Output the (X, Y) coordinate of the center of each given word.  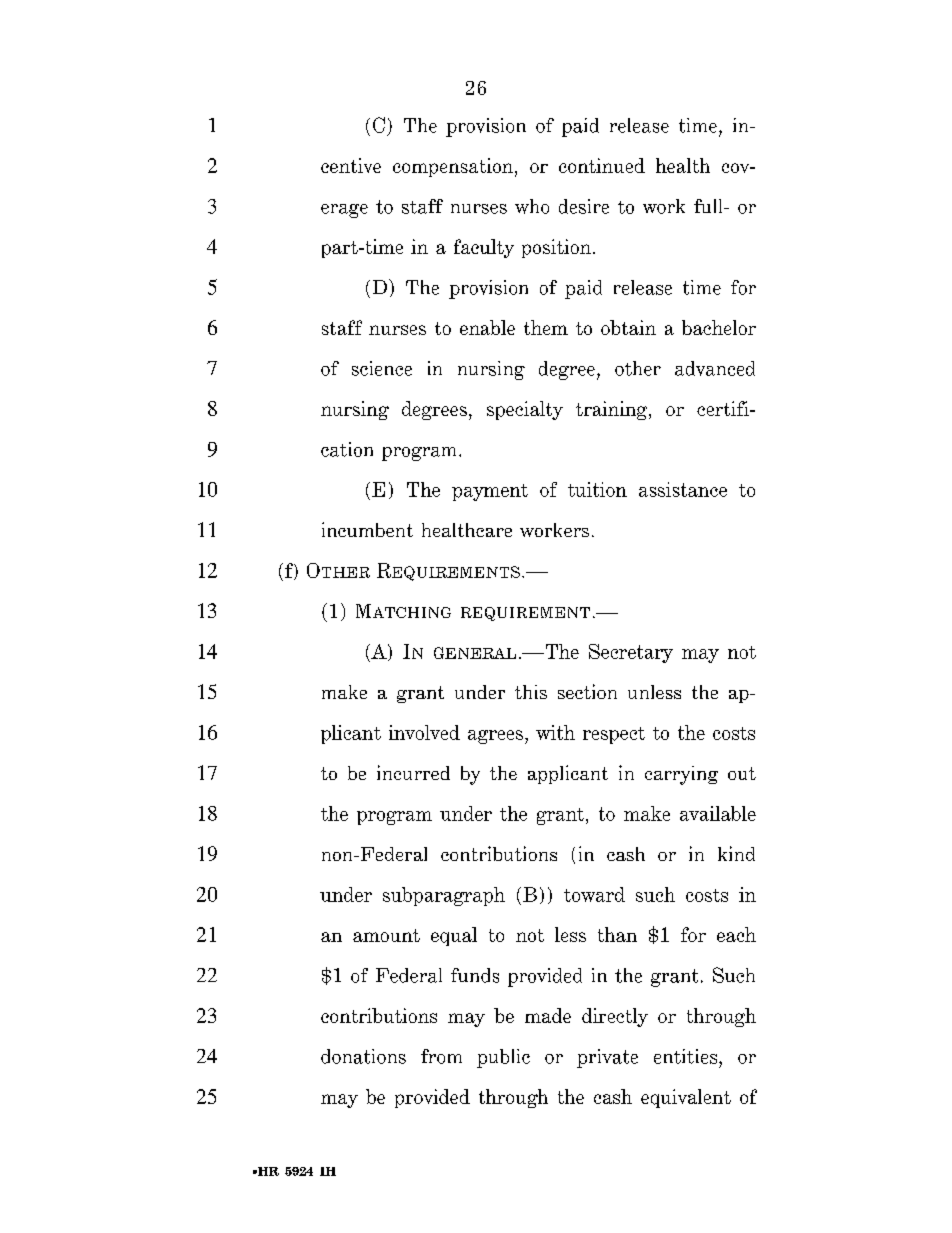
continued (602, 165)
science (382, 368)
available (718, 813)
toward (594, 894)
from (441, 1056)
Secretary (631, 653)
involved (424, 732)
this (531, 692)
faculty (484, 248)
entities (687, 1056)
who (532, 206)
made (548, 1015)
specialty (525, 410)
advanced (715, 368)
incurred (413, 772)
